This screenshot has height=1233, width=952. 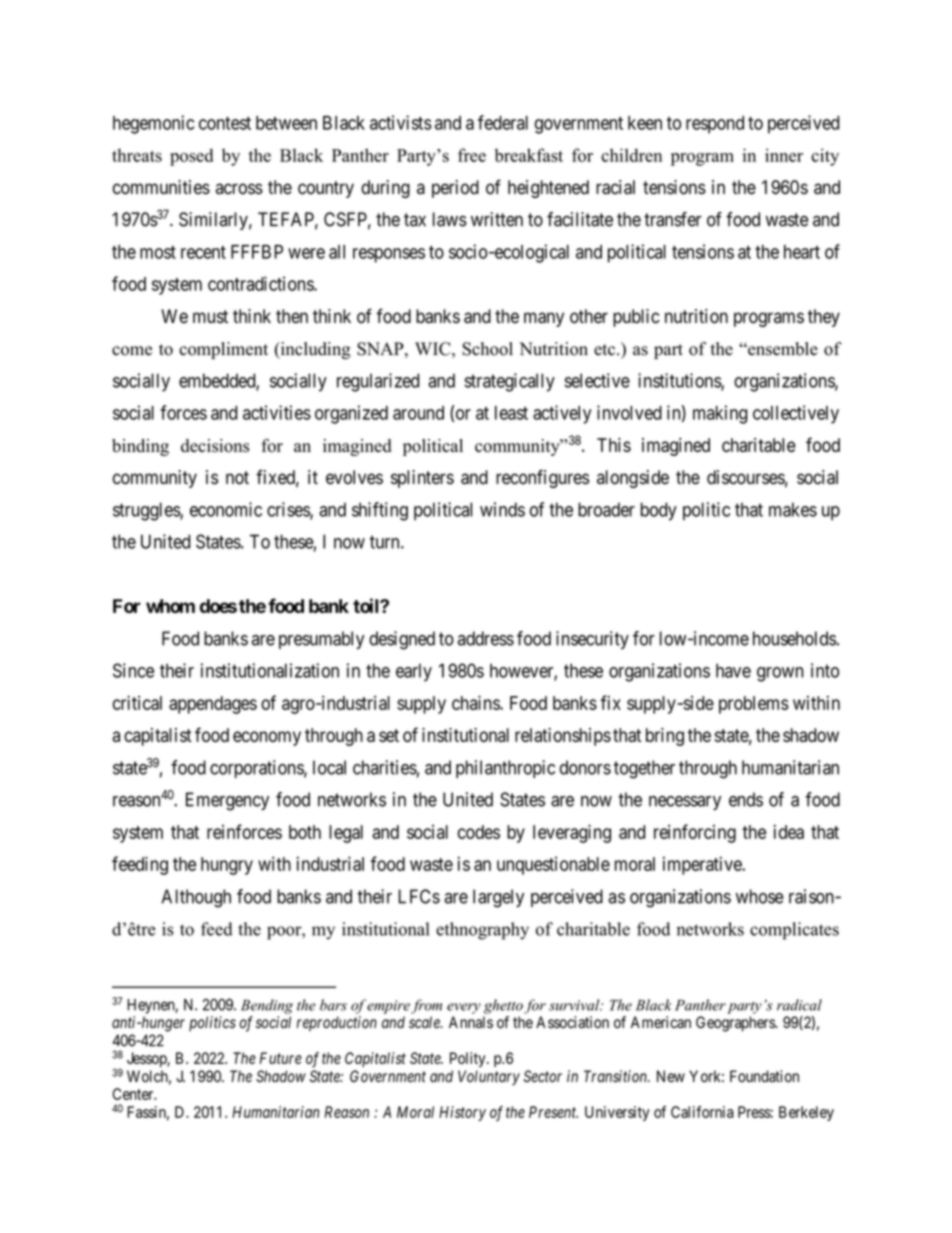 What do you see at coordinates (472, 155) in the screenshot?
I see `free` at bounding box center [472, 155].
